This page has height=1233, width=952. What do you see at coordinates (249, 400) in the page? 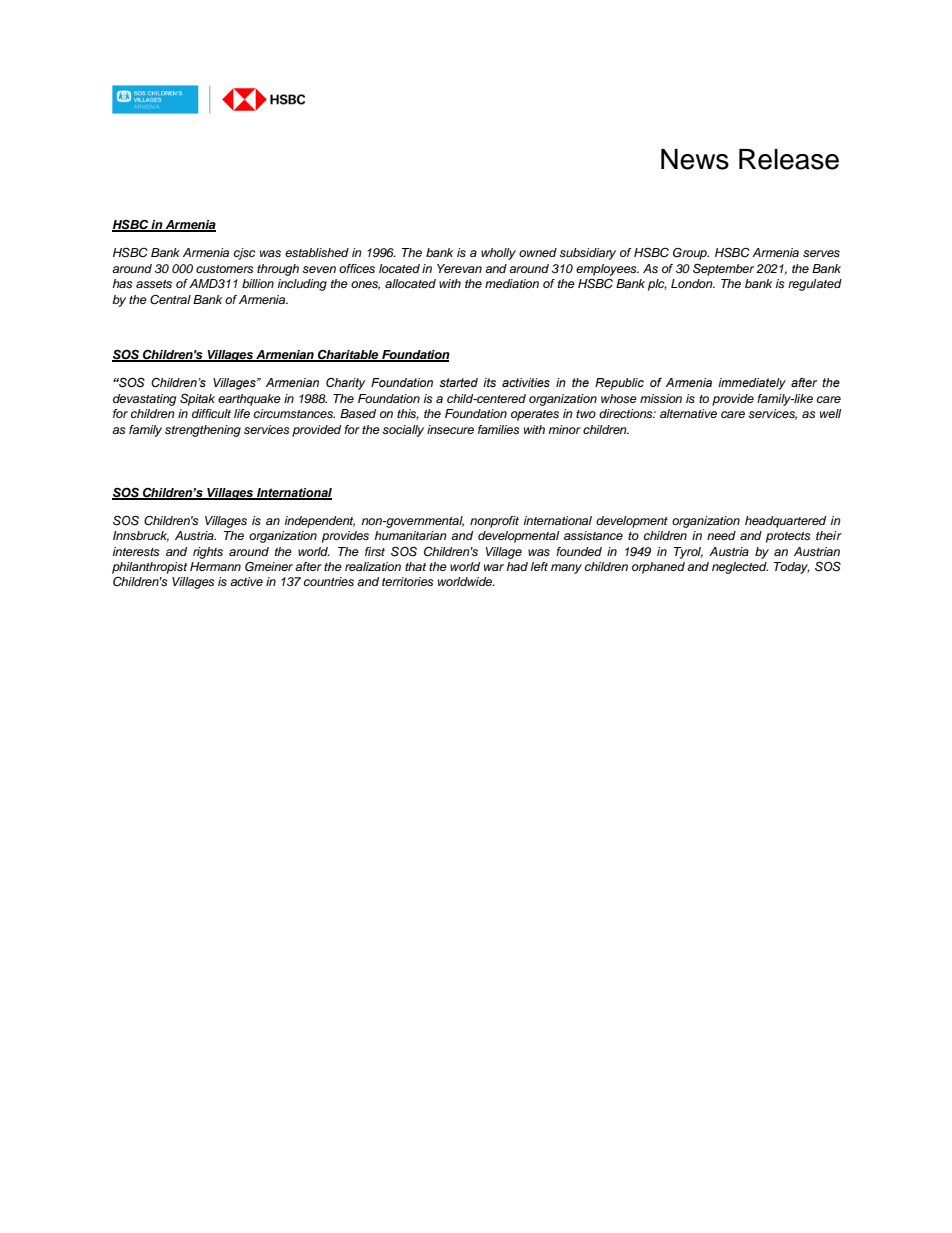
I see `earthquake` at bounding box center [249, 400].
